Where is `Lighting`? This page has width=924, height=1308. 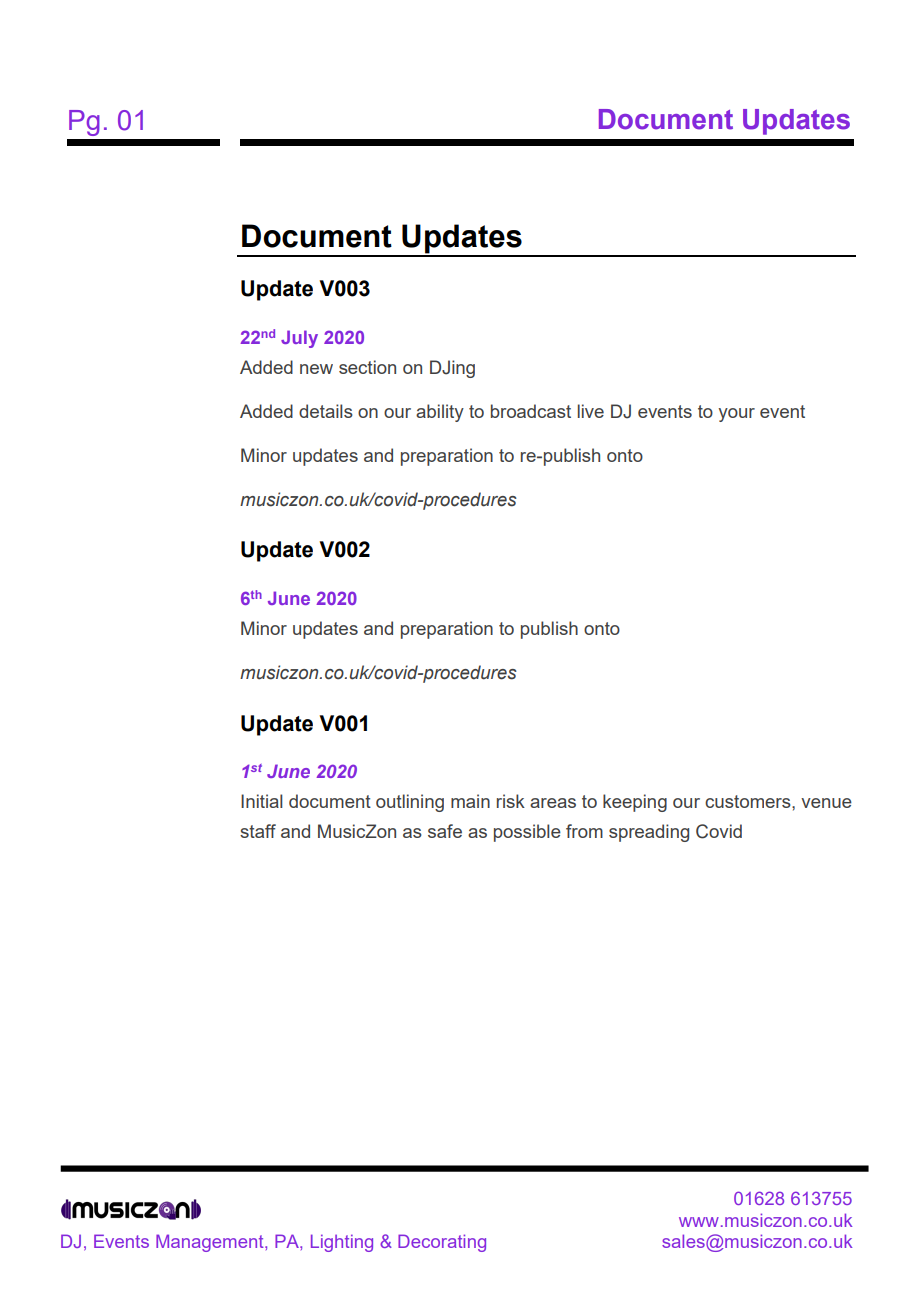
Lighting is located at coordinates (342, 1243).
